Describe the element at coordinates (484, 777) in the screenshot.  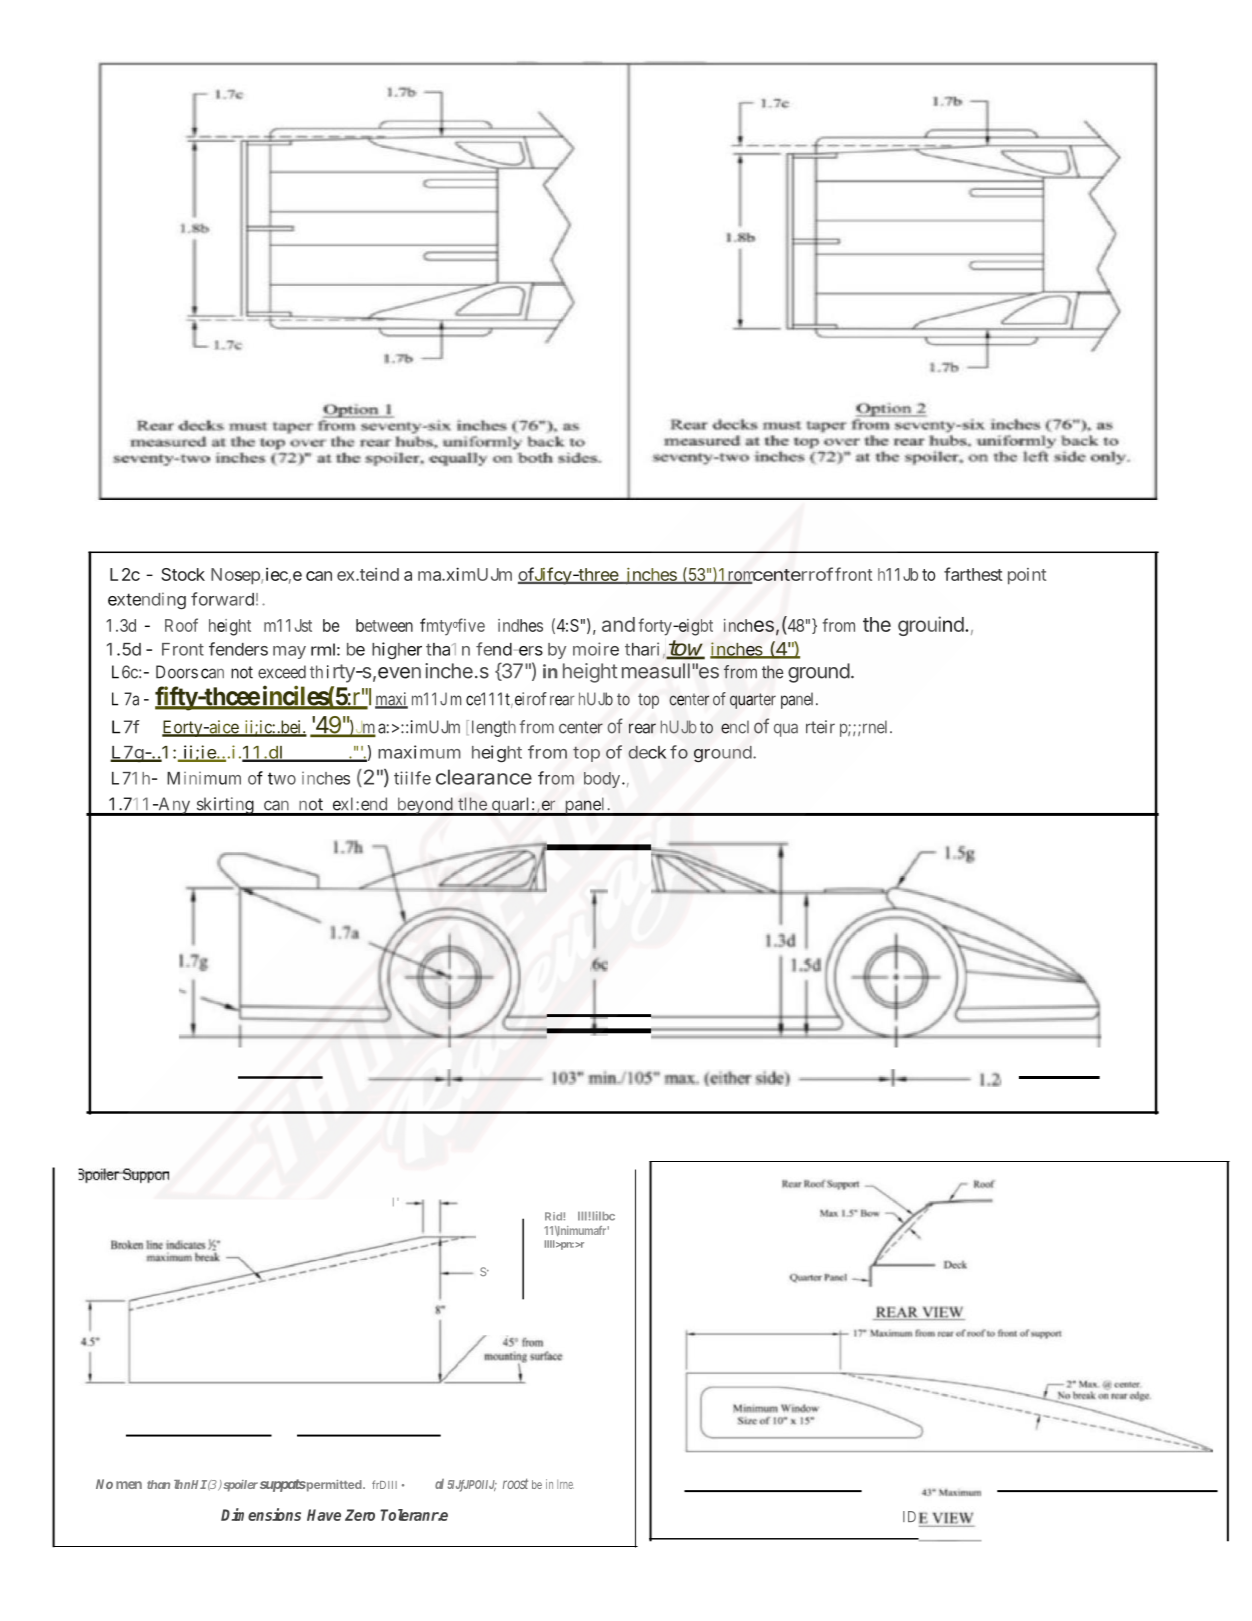
I see `clearance` at that location.
